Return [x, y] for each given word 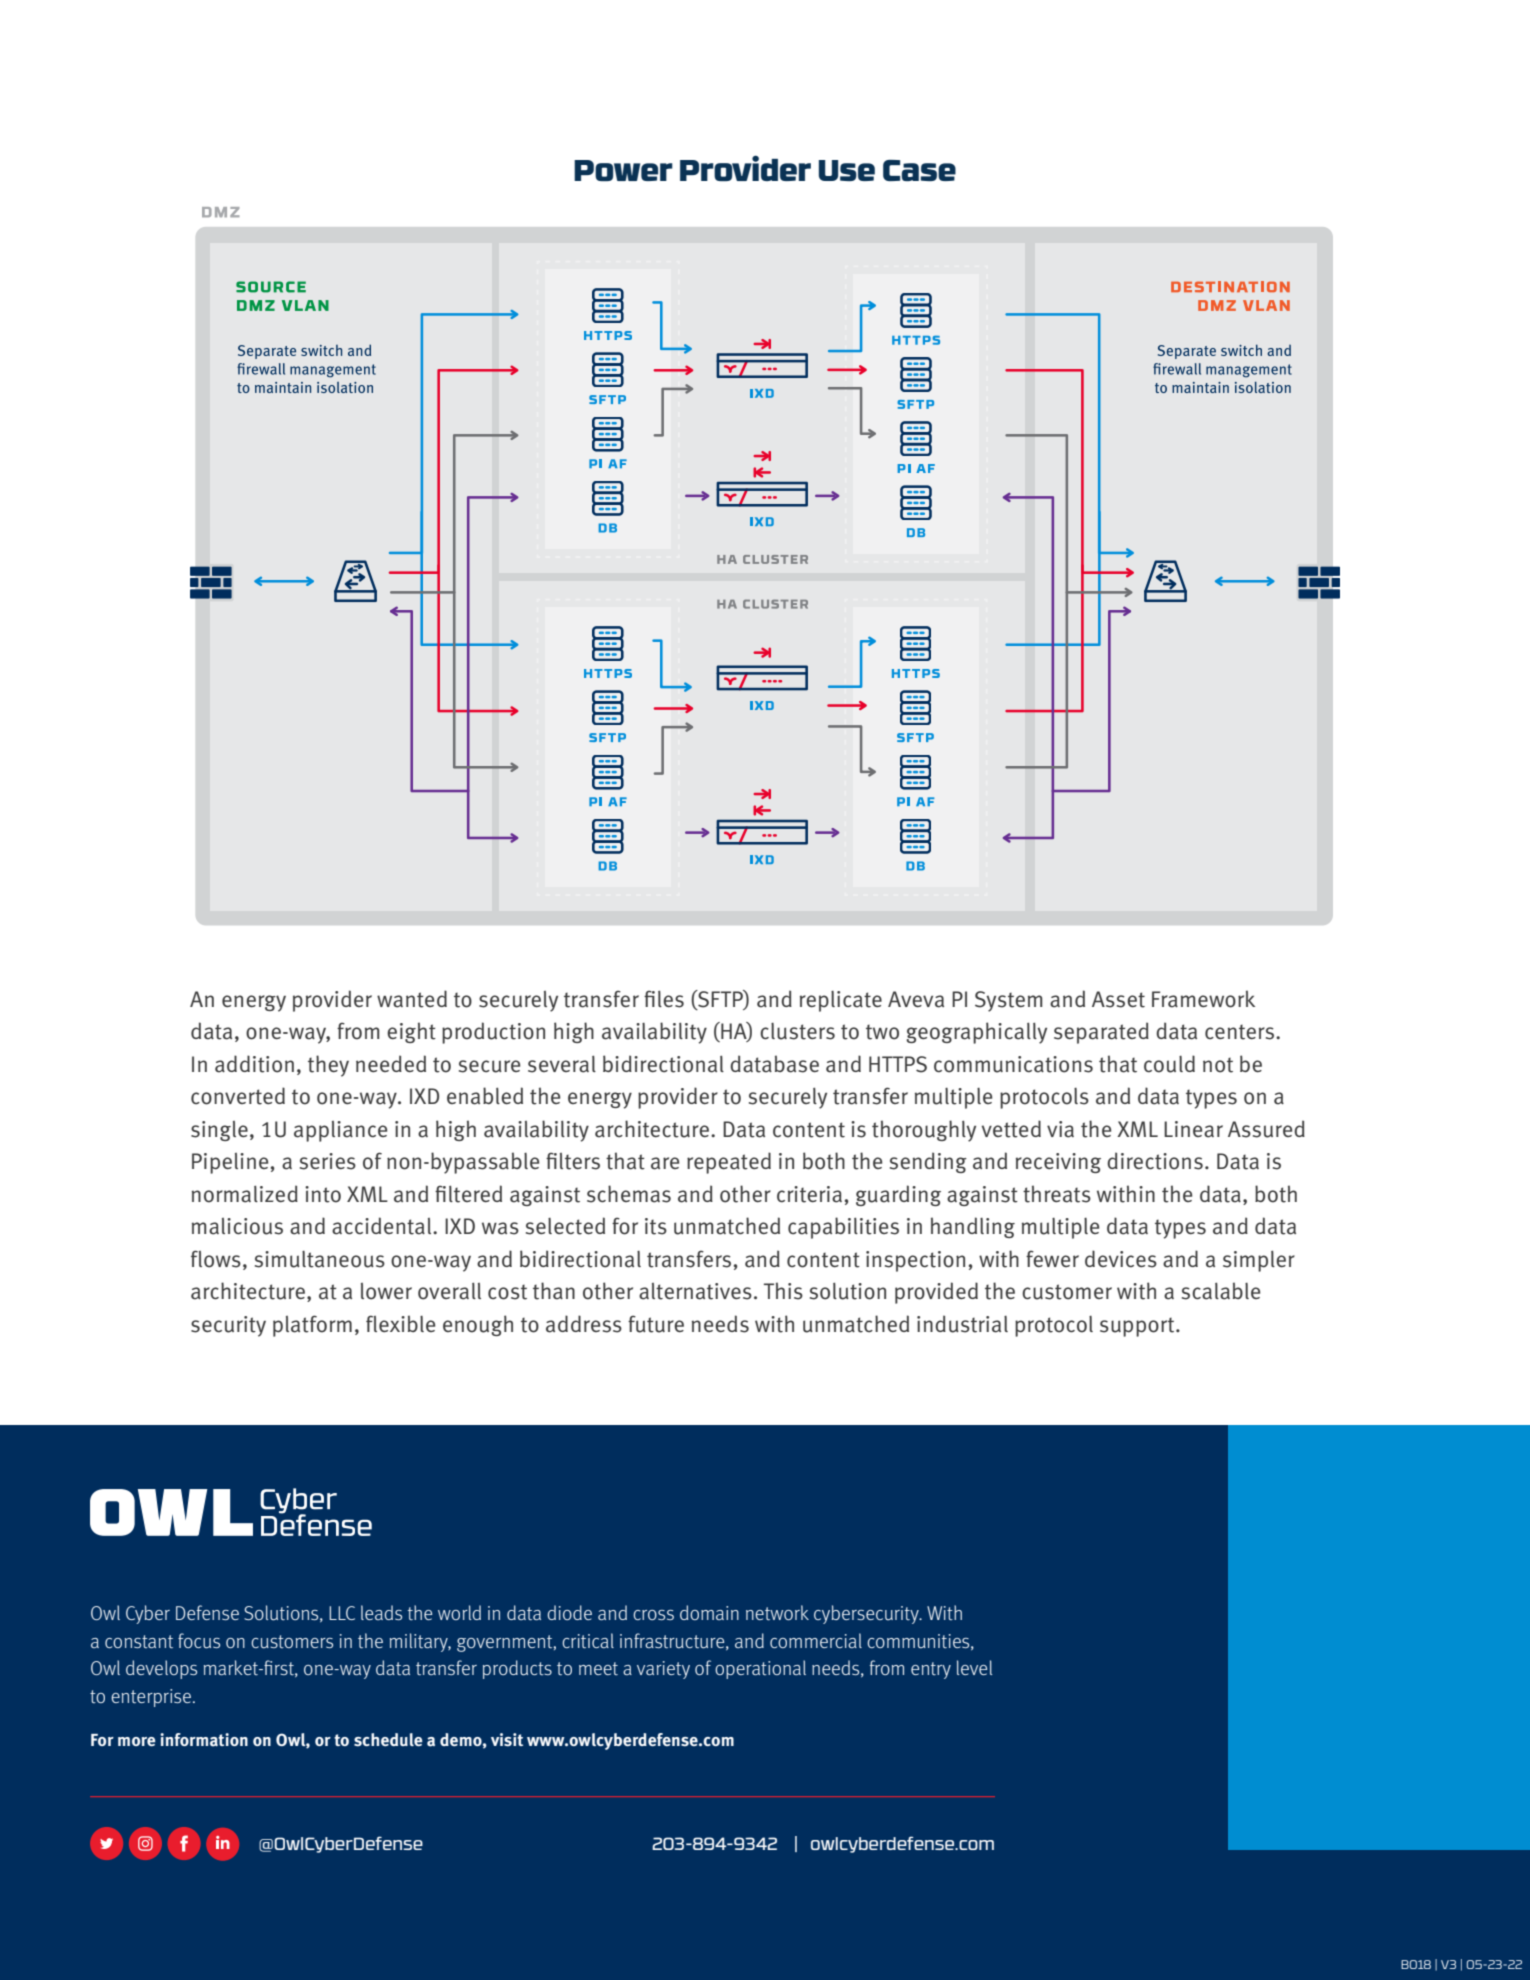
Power [623, 170]
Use [847, 170]
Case [919, 170]
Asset [1118, 999]
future [656, 1324]
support [1138, 1327]
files [664, 999]
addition [254, 1064]
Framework [1203, 999]
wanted [412, 999]
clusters [797, 1031]
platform [312, 1326]
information [204, 1740]
